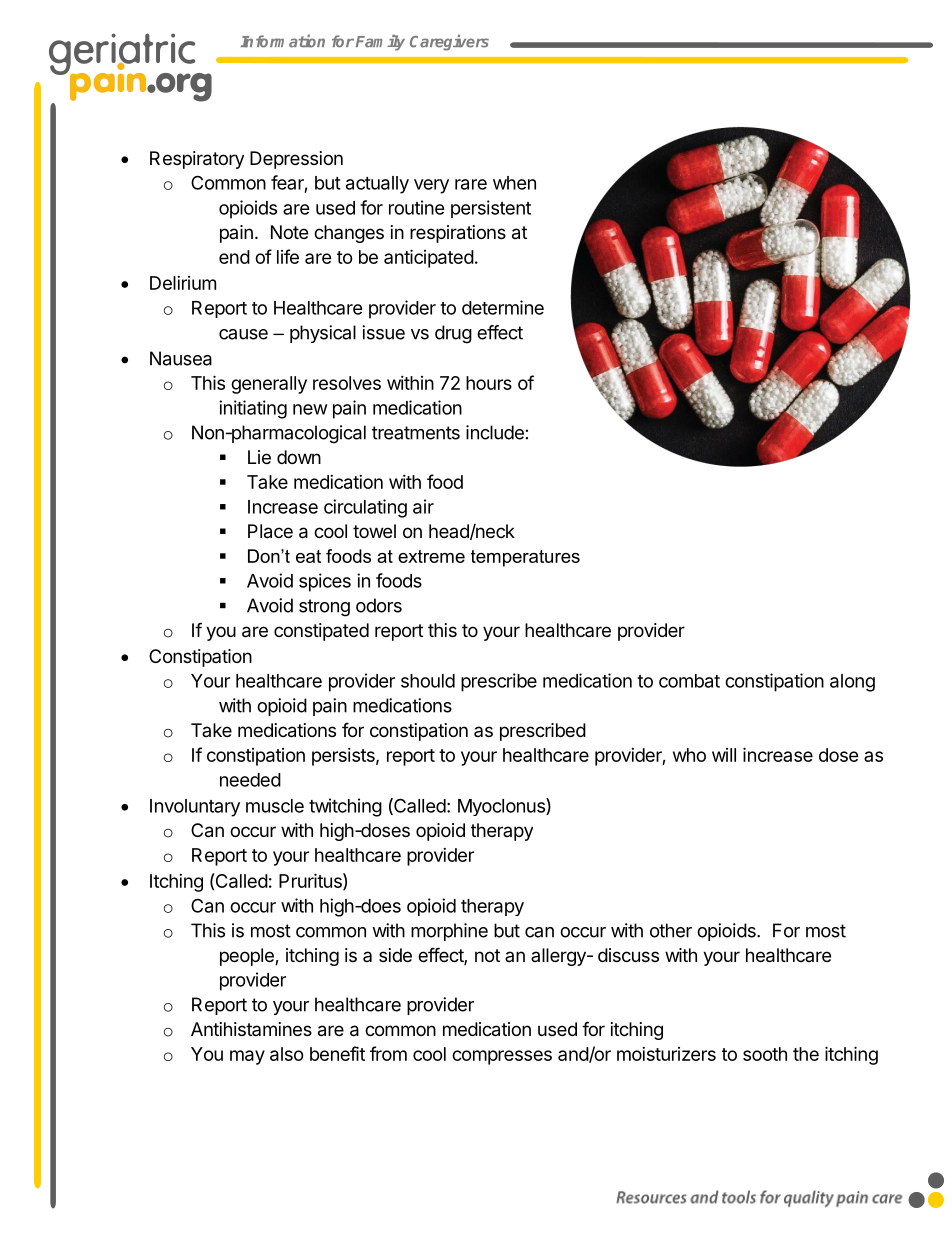 This document has width=952, height=1233. Describe the element at coordinates (269, 385) in the document. I see `generally` at that location.
